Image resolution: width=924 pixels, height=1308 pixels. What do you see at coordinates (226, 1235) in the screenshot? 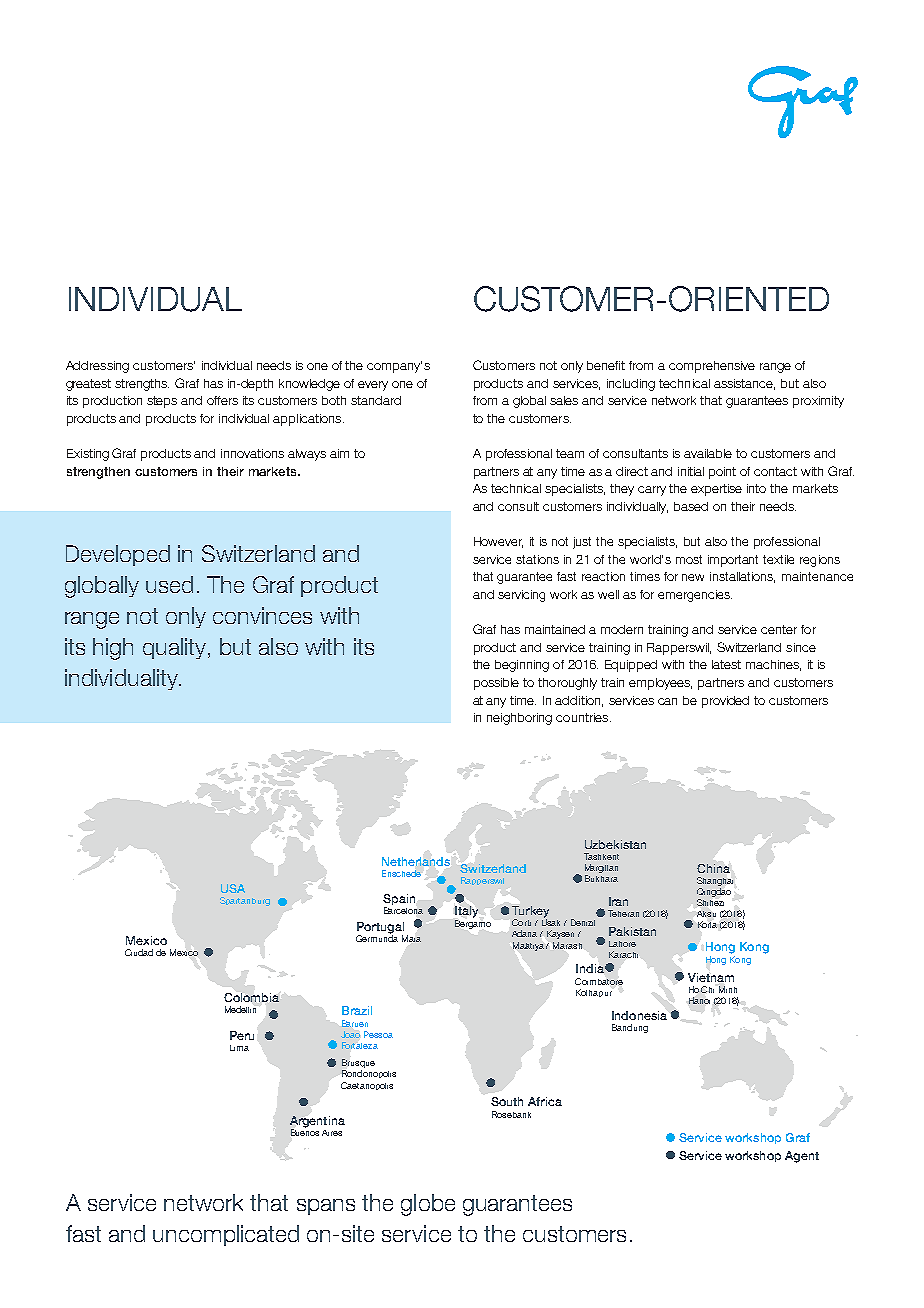
I see `uncomplicated` at bounding box center [226, 1235].
